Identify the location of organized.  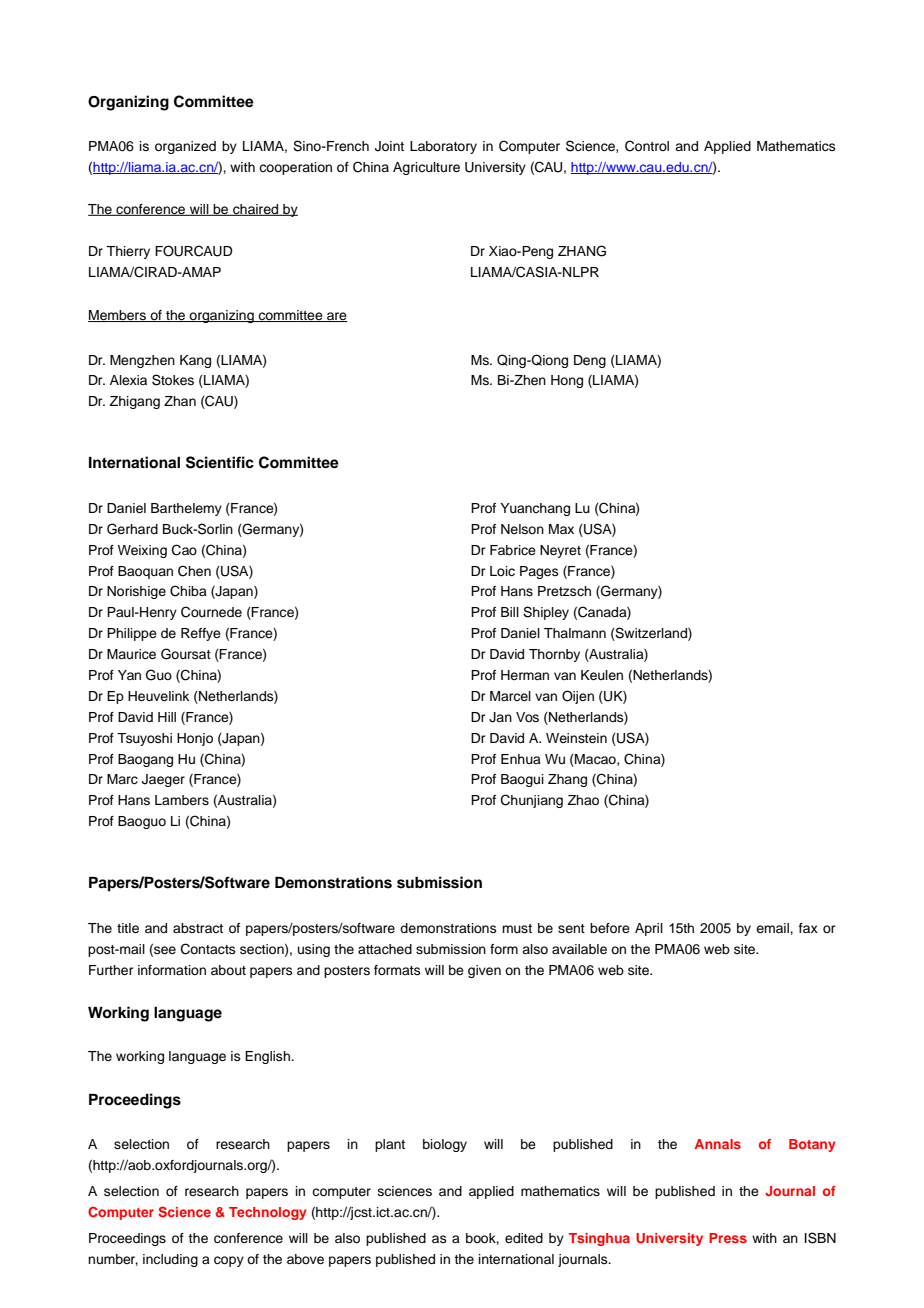
(185, 147).
